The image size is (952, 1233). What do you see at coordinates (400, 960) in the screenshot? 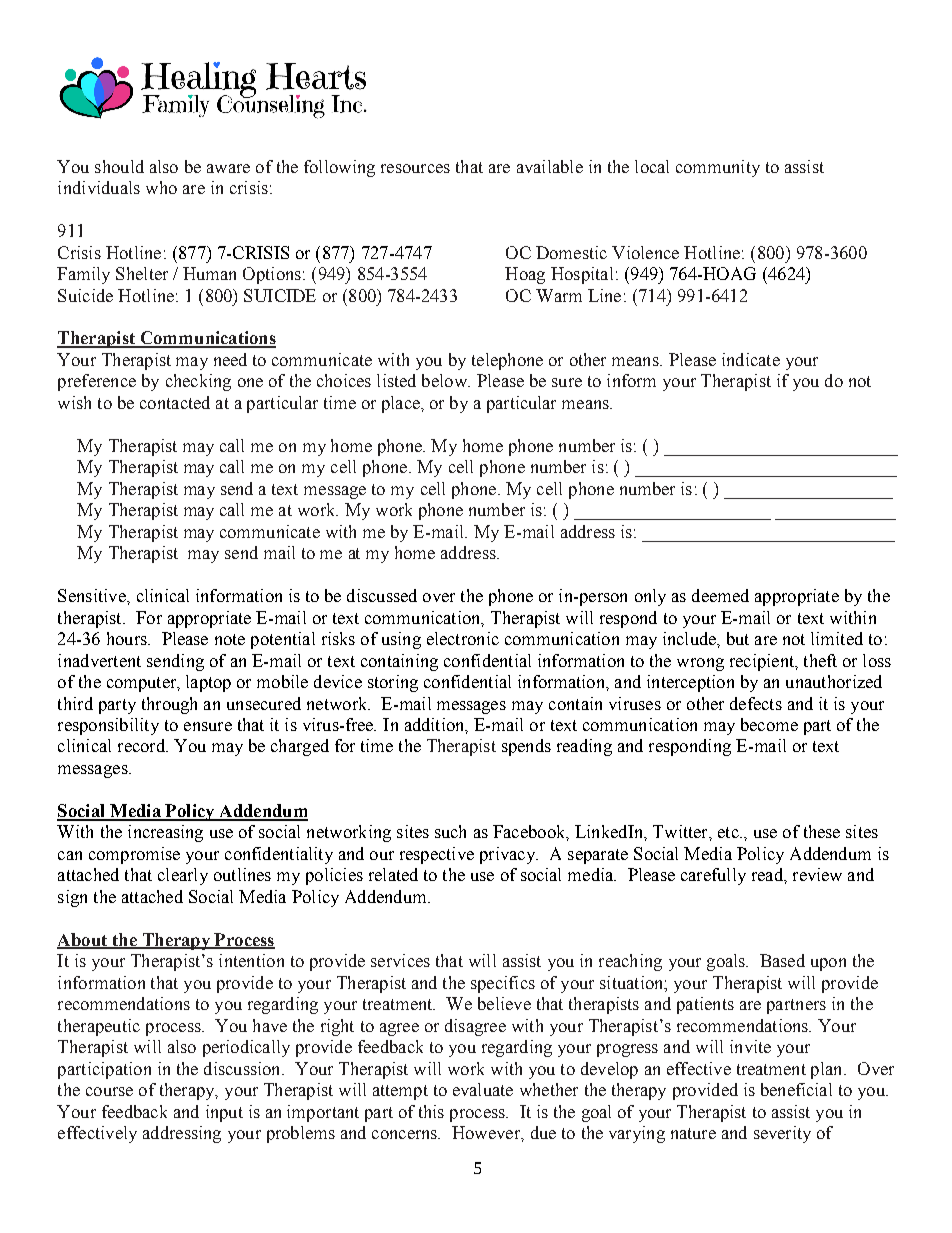
I see `services` at bounding box center [400, 960].
